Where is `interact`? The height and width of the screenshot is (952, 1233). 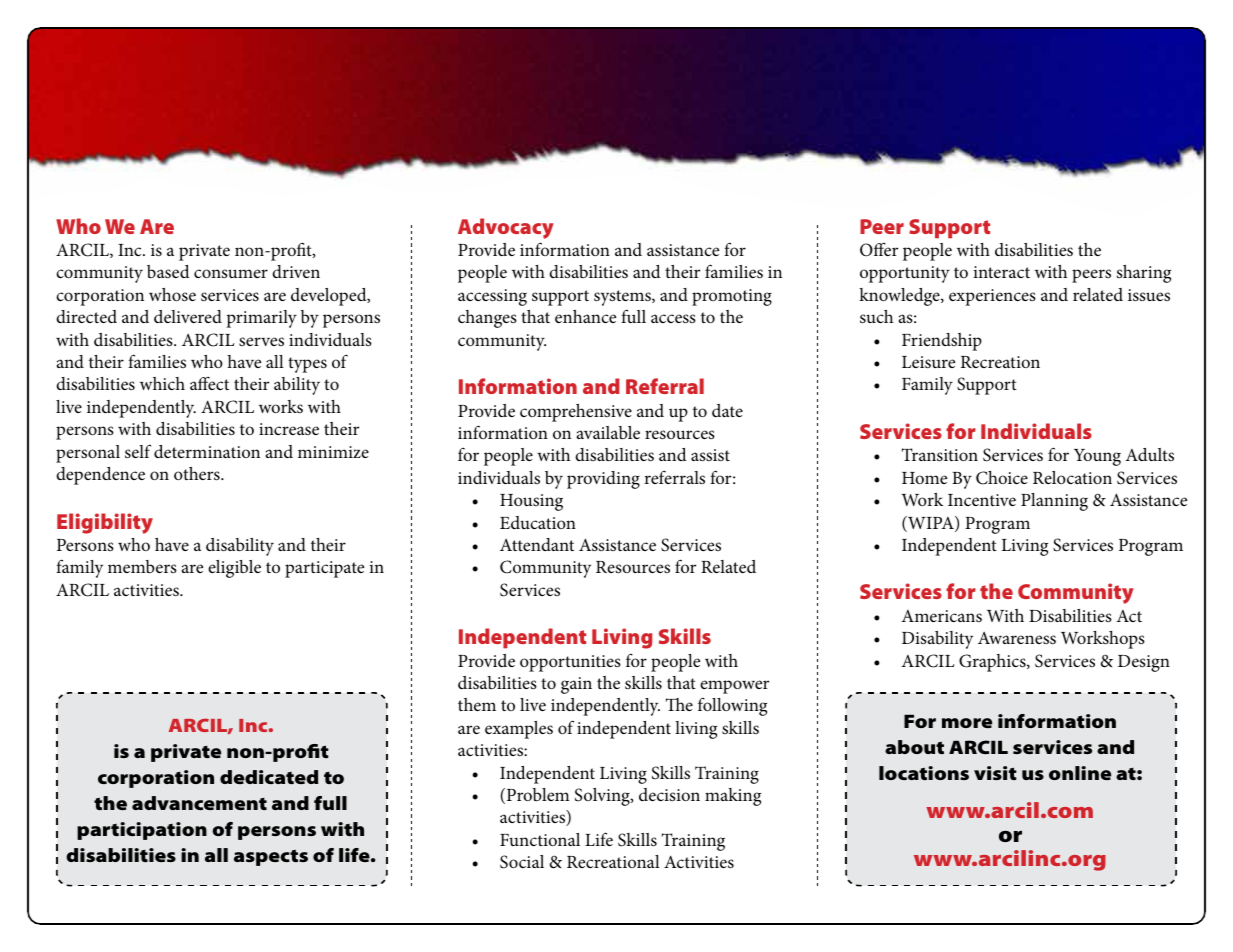
interact is located at coordinates (1001, 272).
